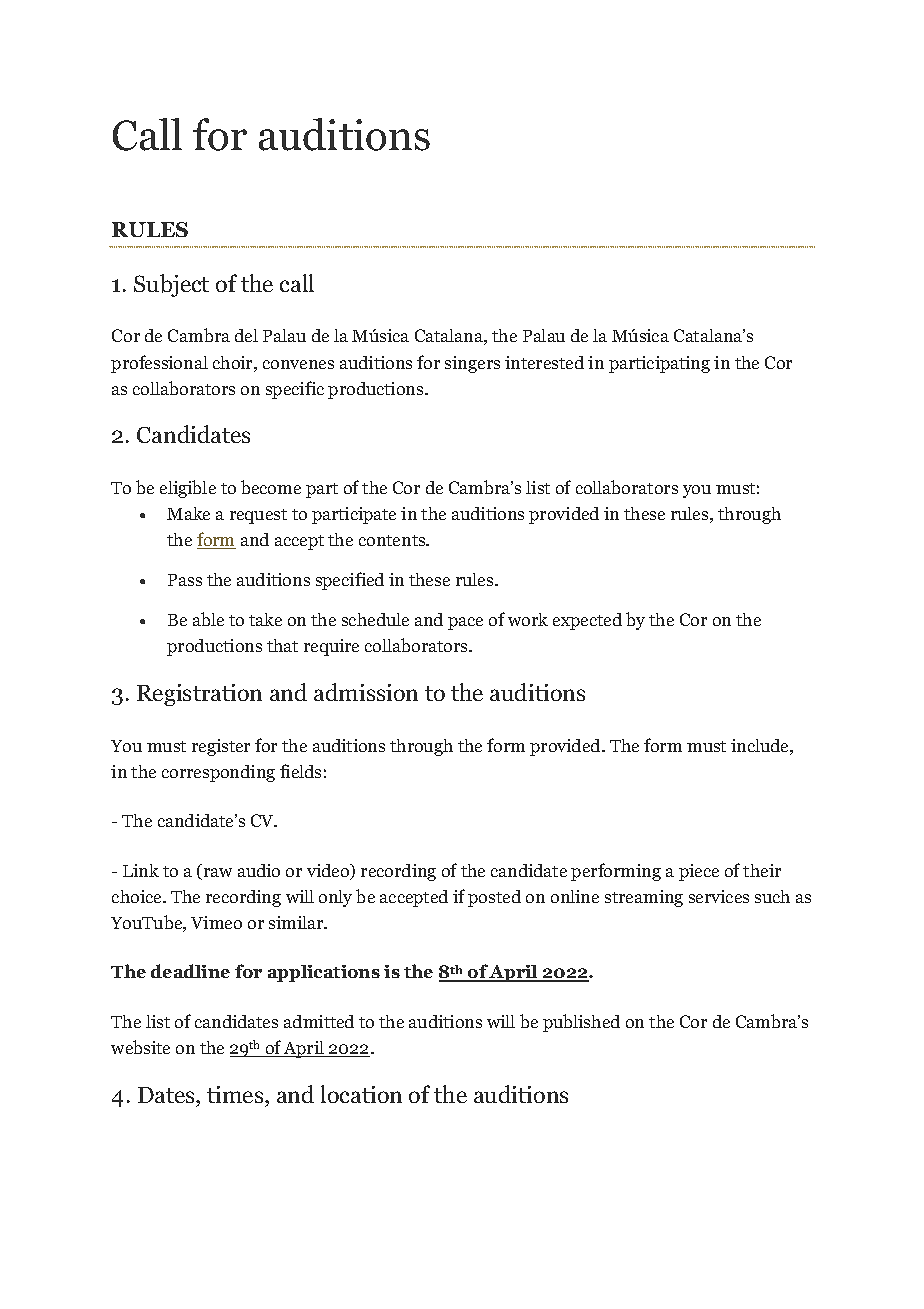  What do you see at coordinates (393, 540) in the image?
I see `contents` at bounding box center [393, 540].
